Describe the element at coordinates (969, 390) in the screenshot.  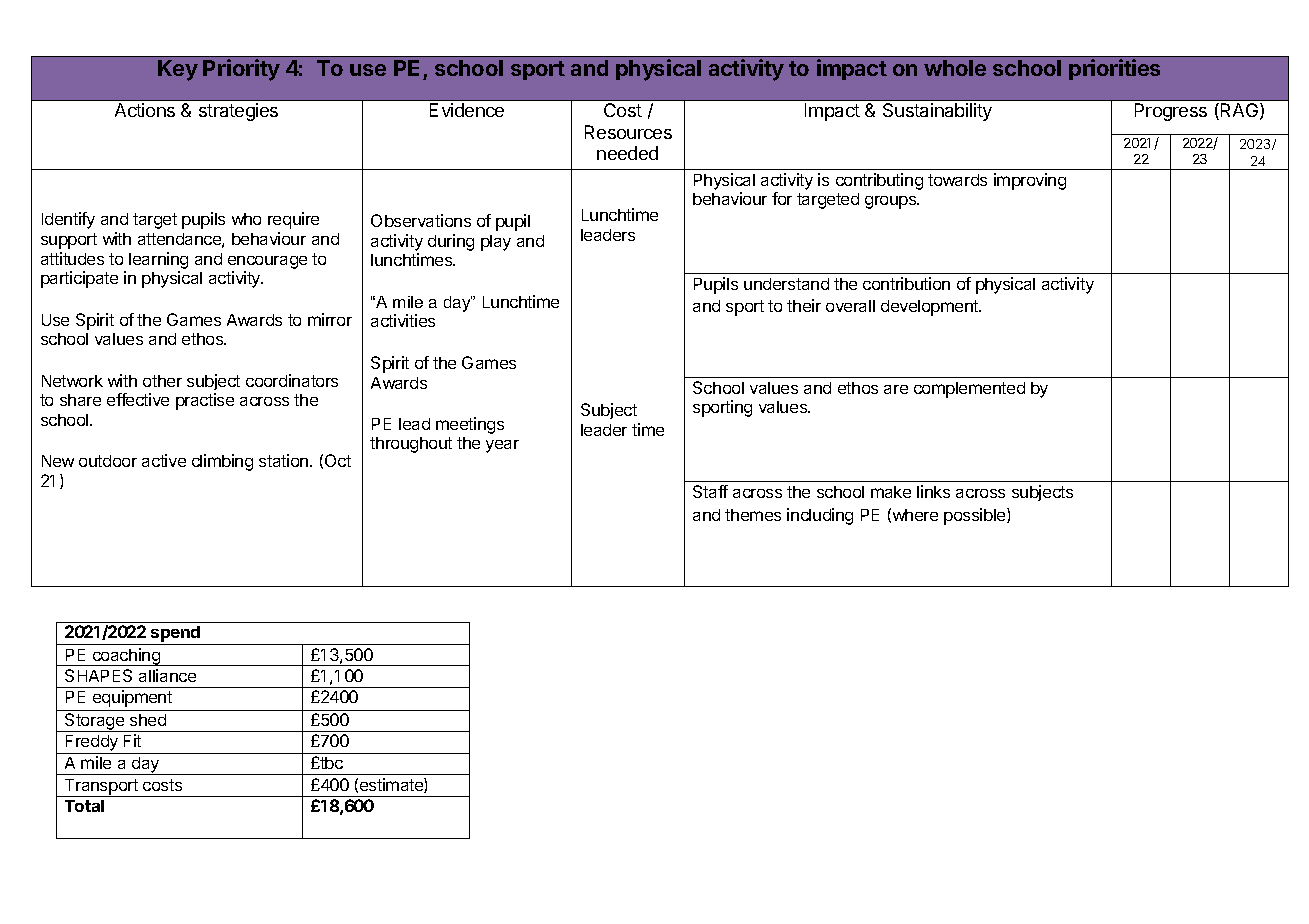
I see `complemented` at that location.
